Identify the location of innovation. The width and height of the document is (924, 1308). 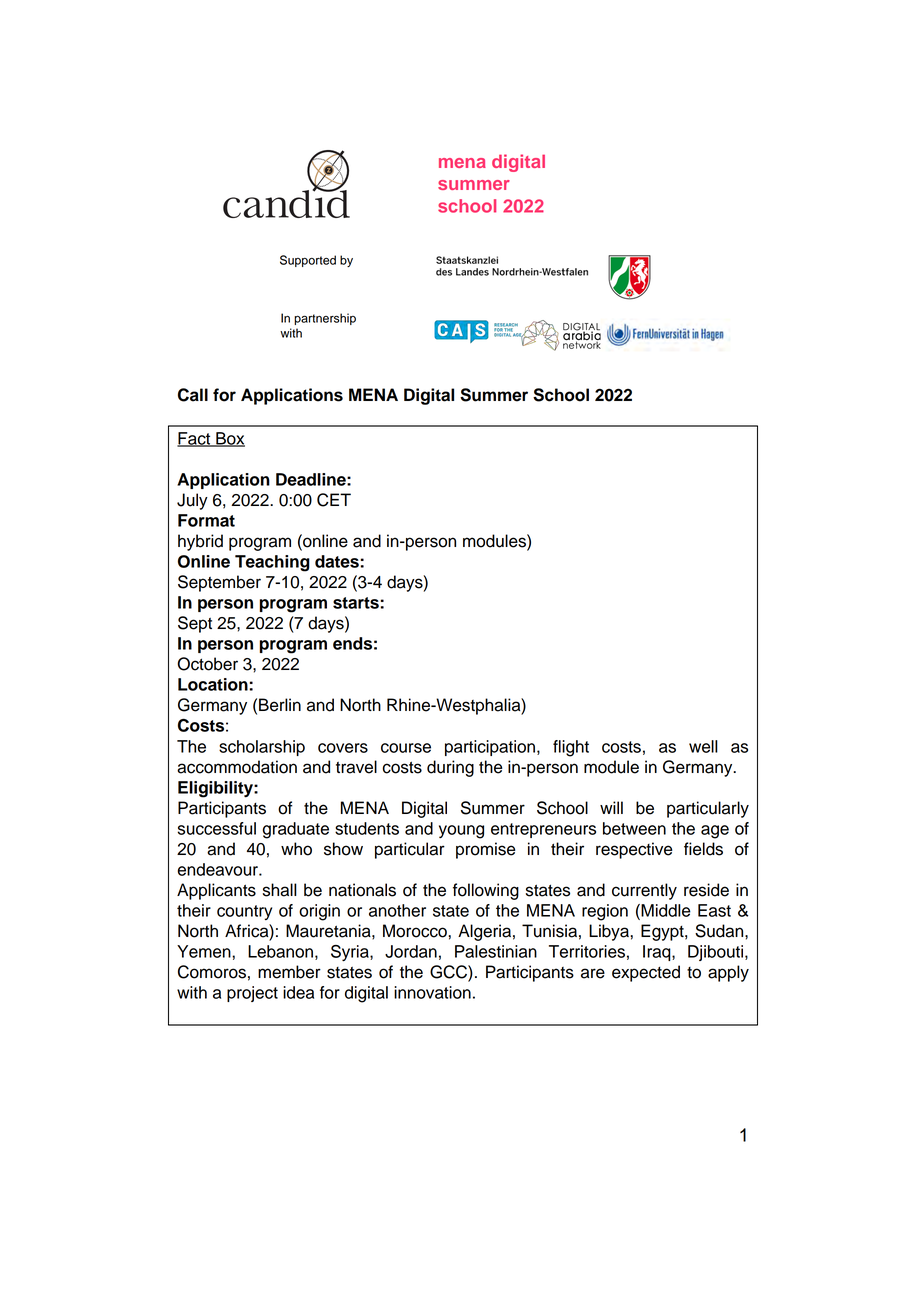
(432, 992).
